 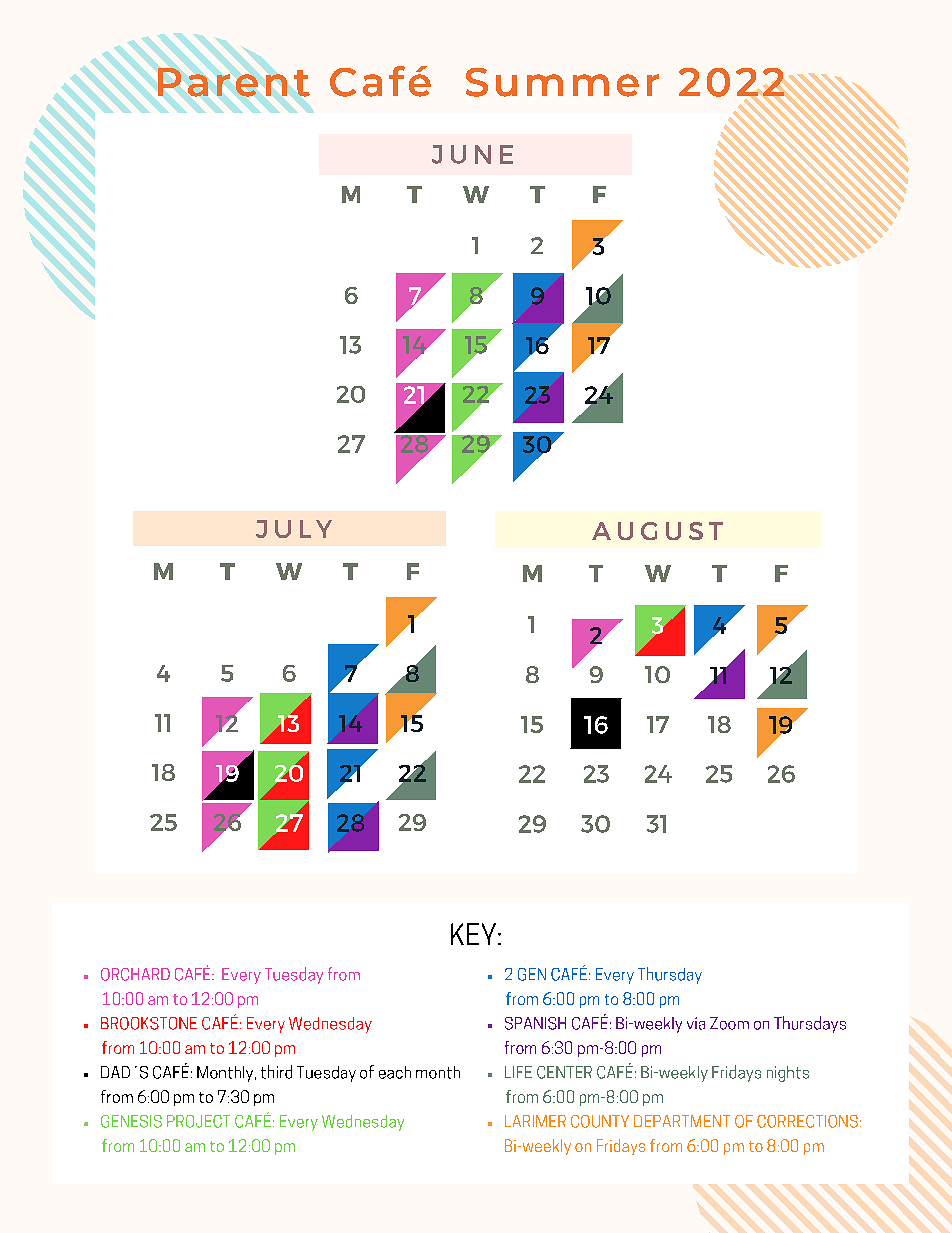 I want to click on via, so click(x=696, y=1023).
